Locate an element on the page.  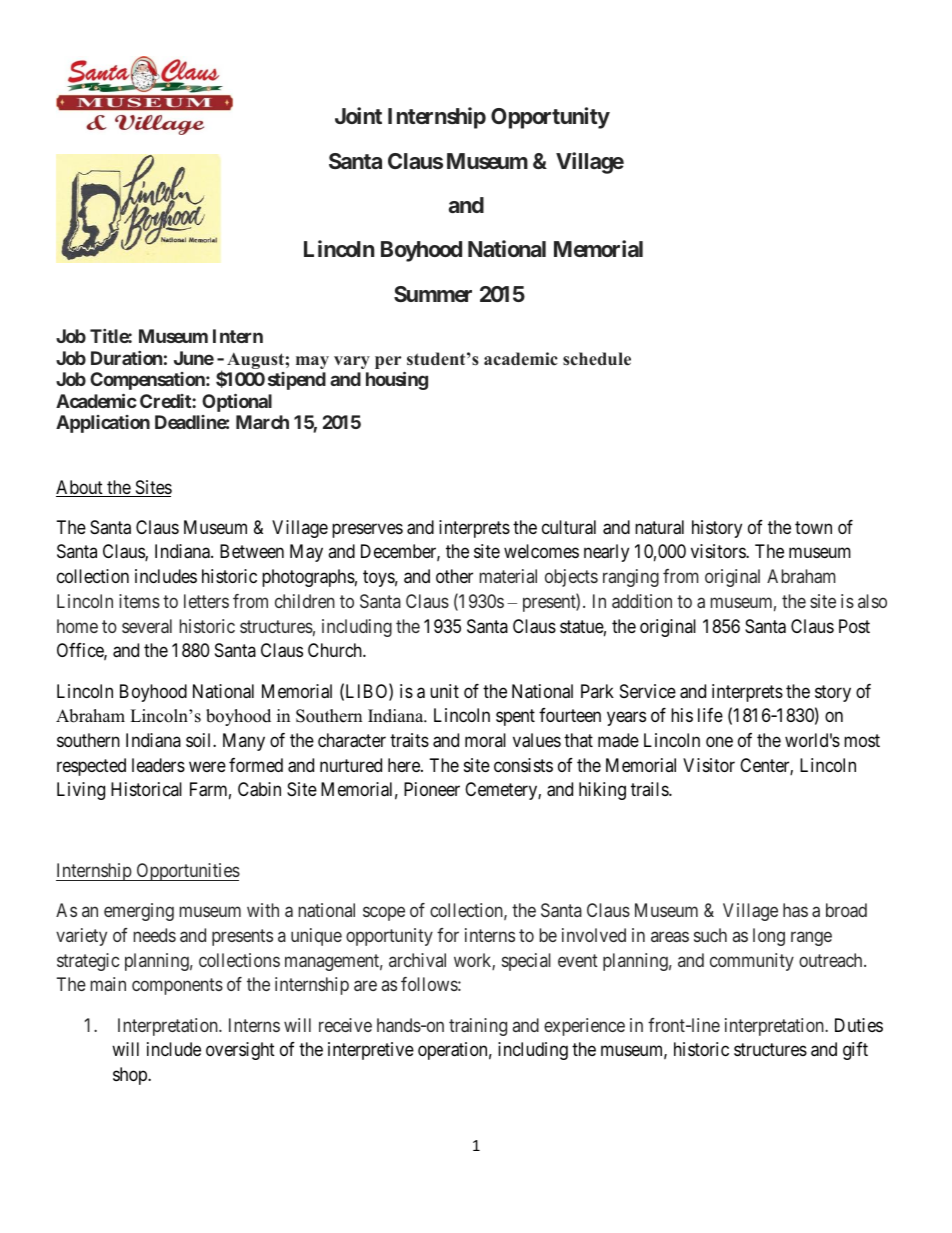
gift is located at coordinates (855, 1051).
